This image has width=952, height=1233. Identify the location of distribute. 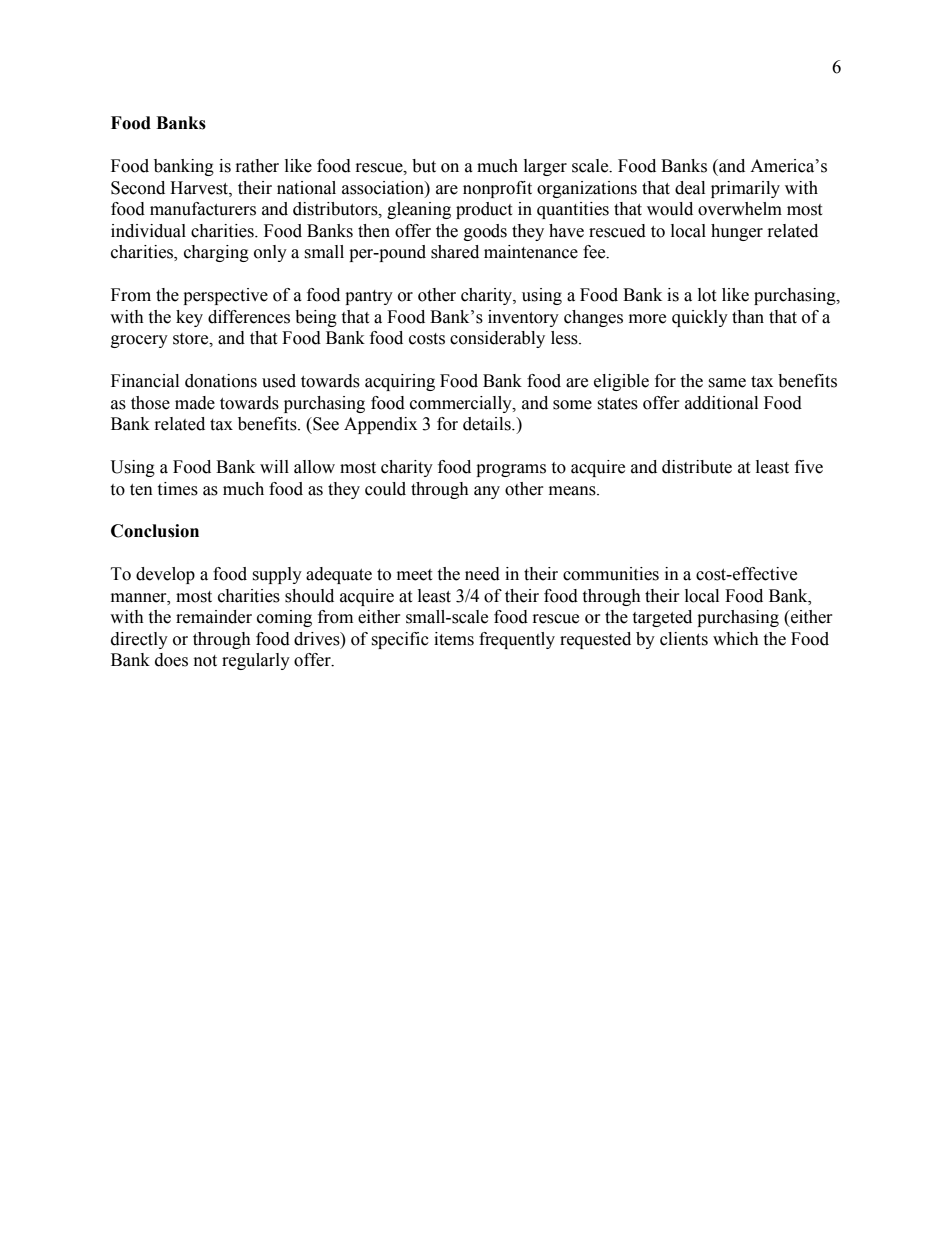
(697, 467).
